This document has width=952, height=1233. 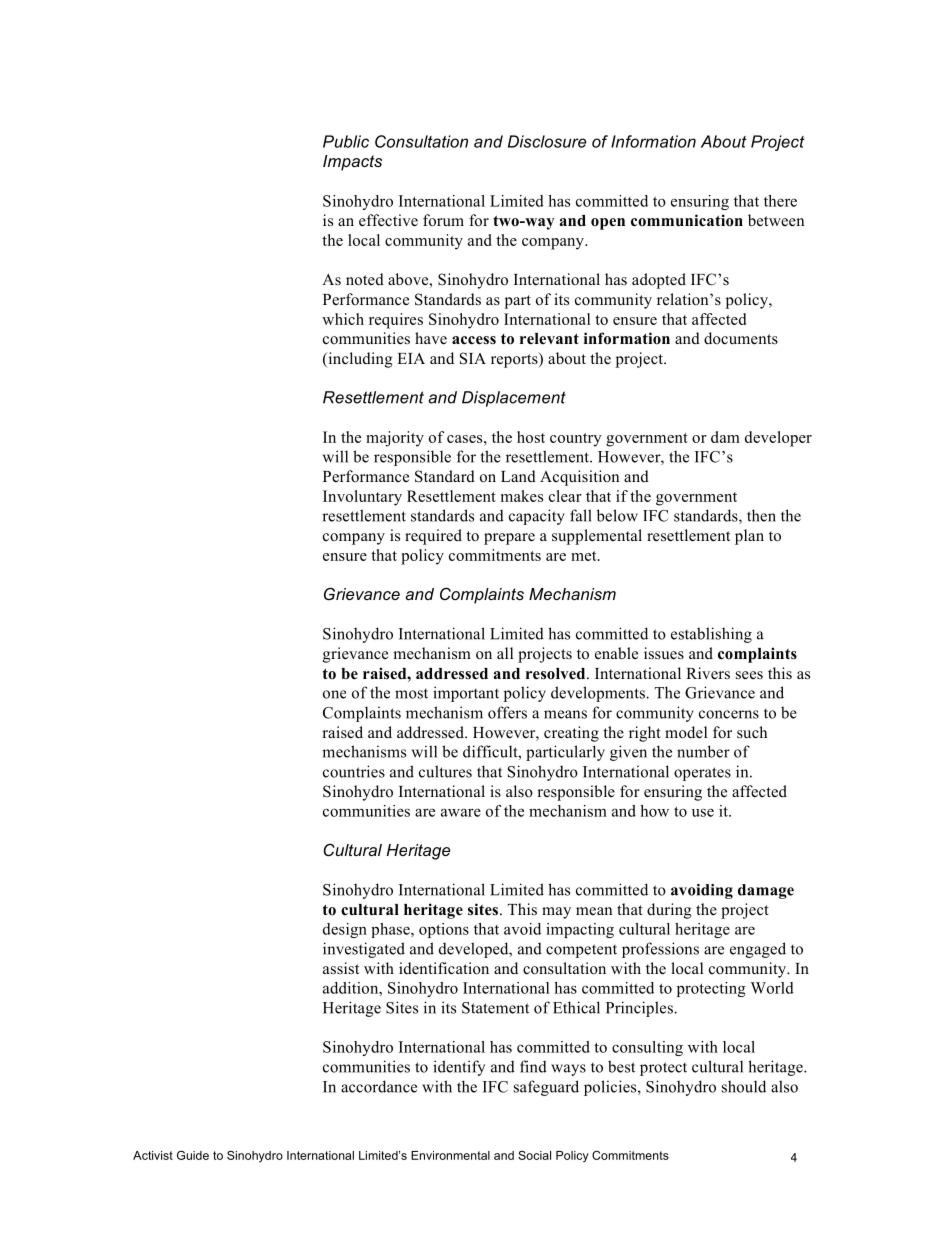 What do you see at coordinates (193, 1155) in the document?
I see `Guide` at bounding box center [193, 1155].
